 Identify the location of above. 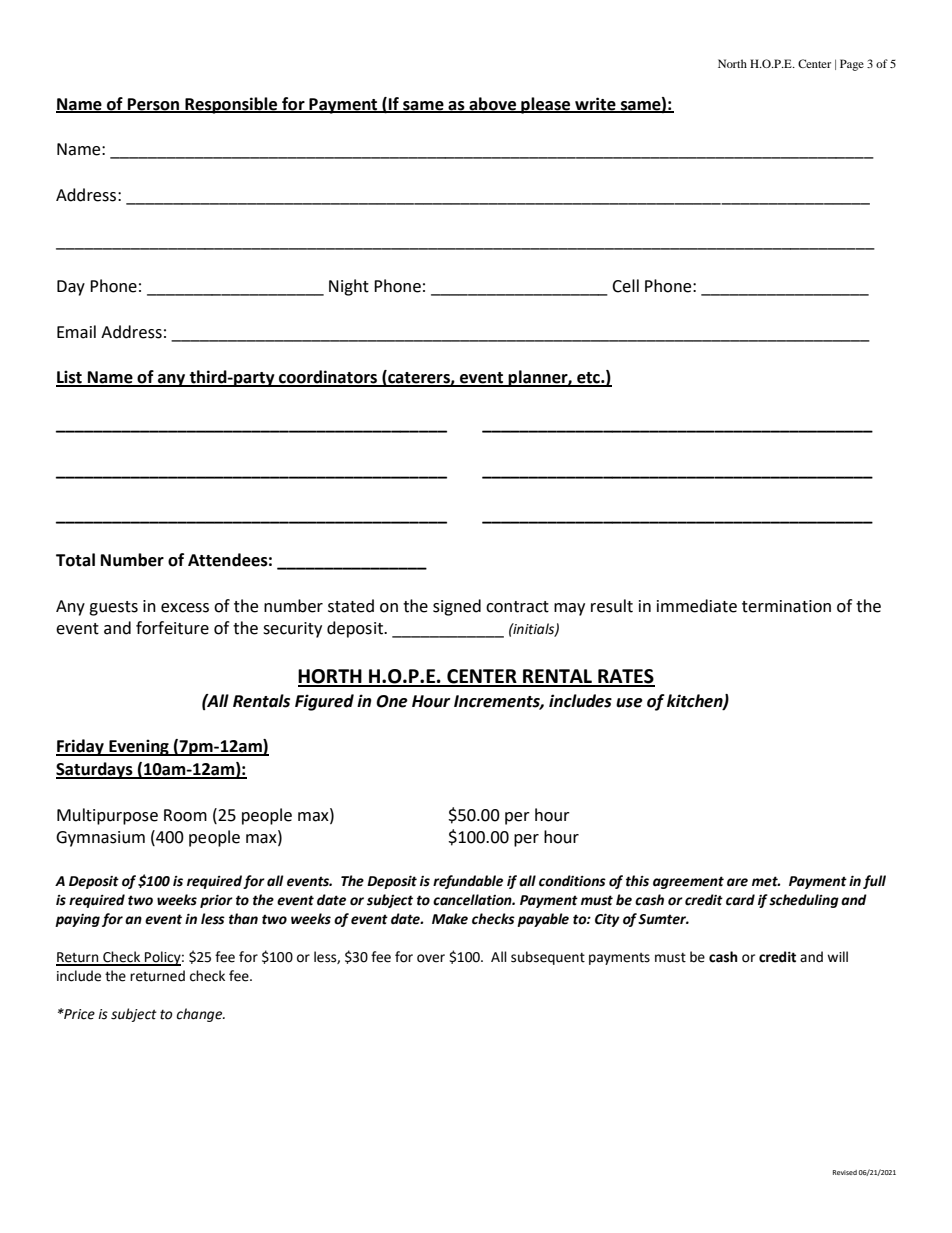
(493, 104).
